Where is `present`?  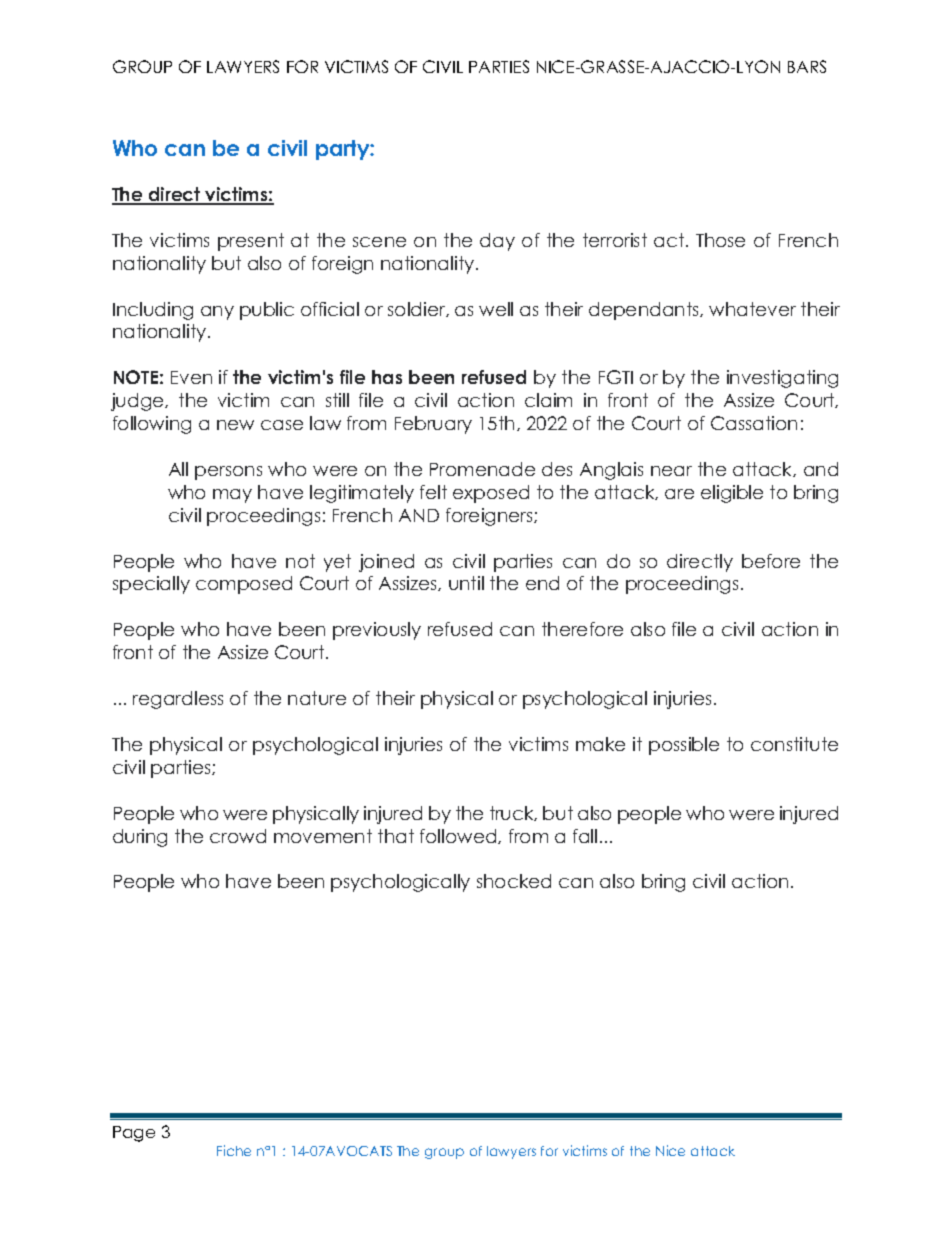 present is located at coordinates (251, 242).
